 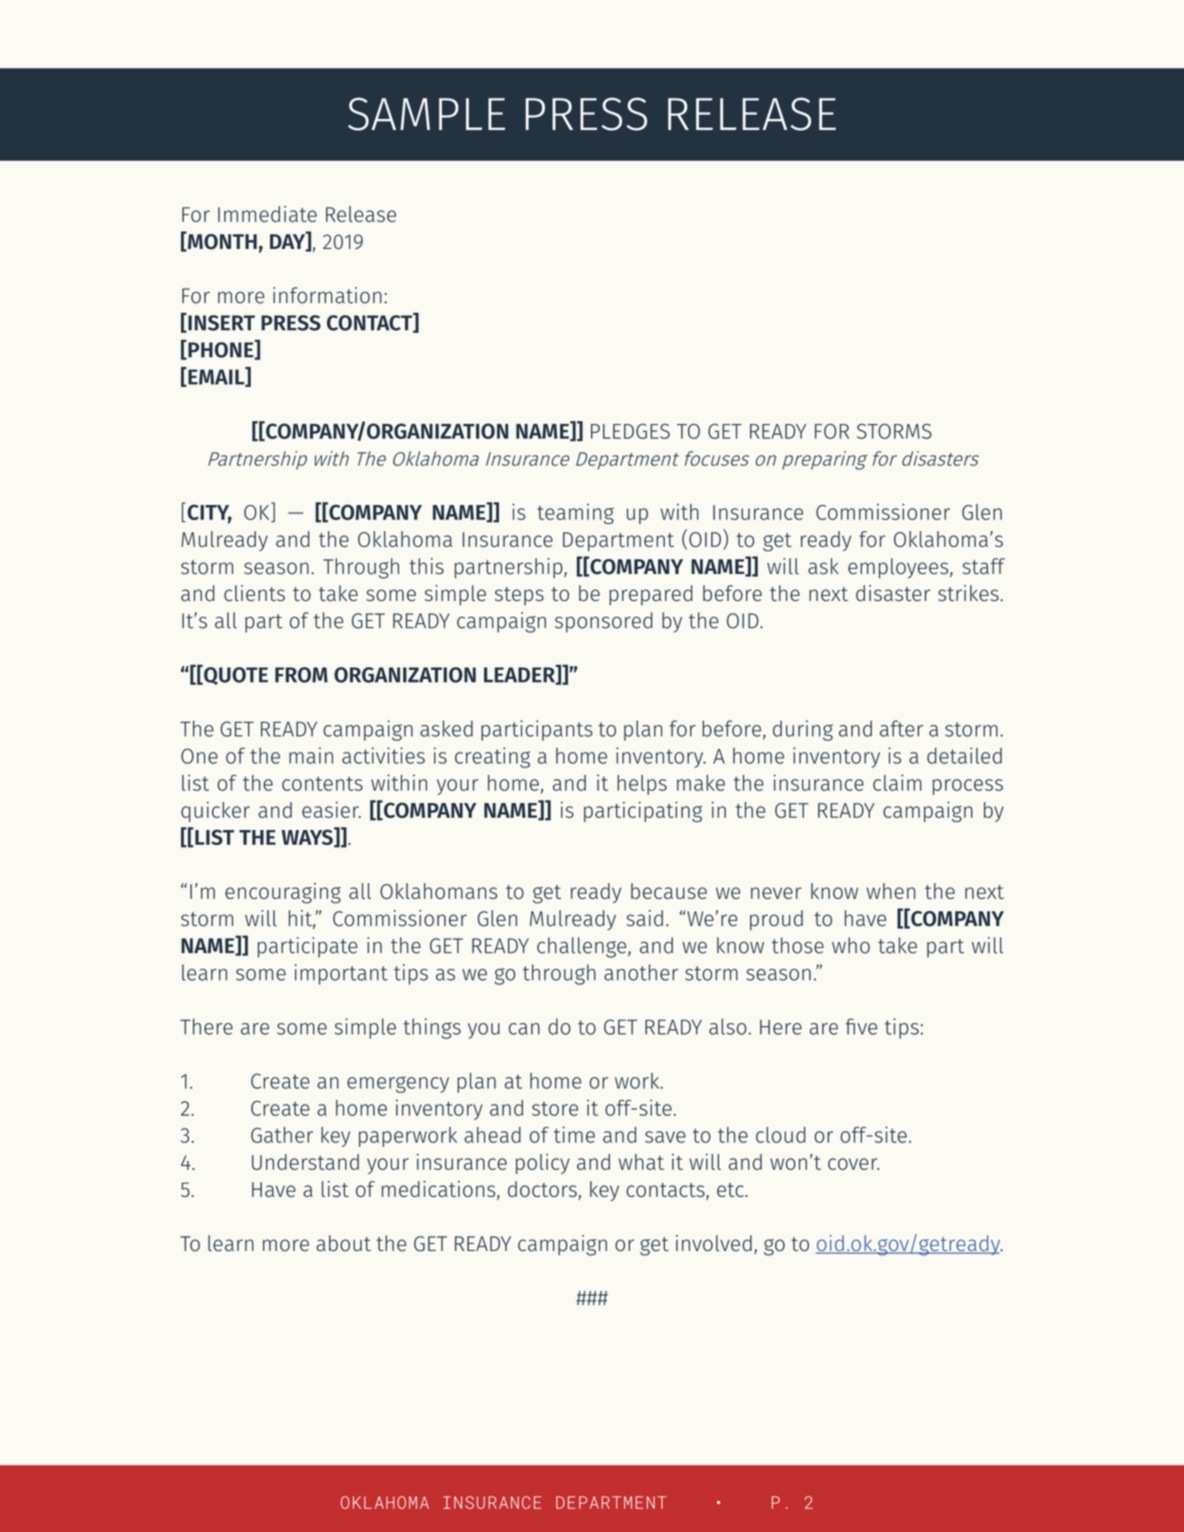 What do you see at coordinates (604, 622) in the screenshot?
I see `sponsored` at bounding box center [604, 622].
